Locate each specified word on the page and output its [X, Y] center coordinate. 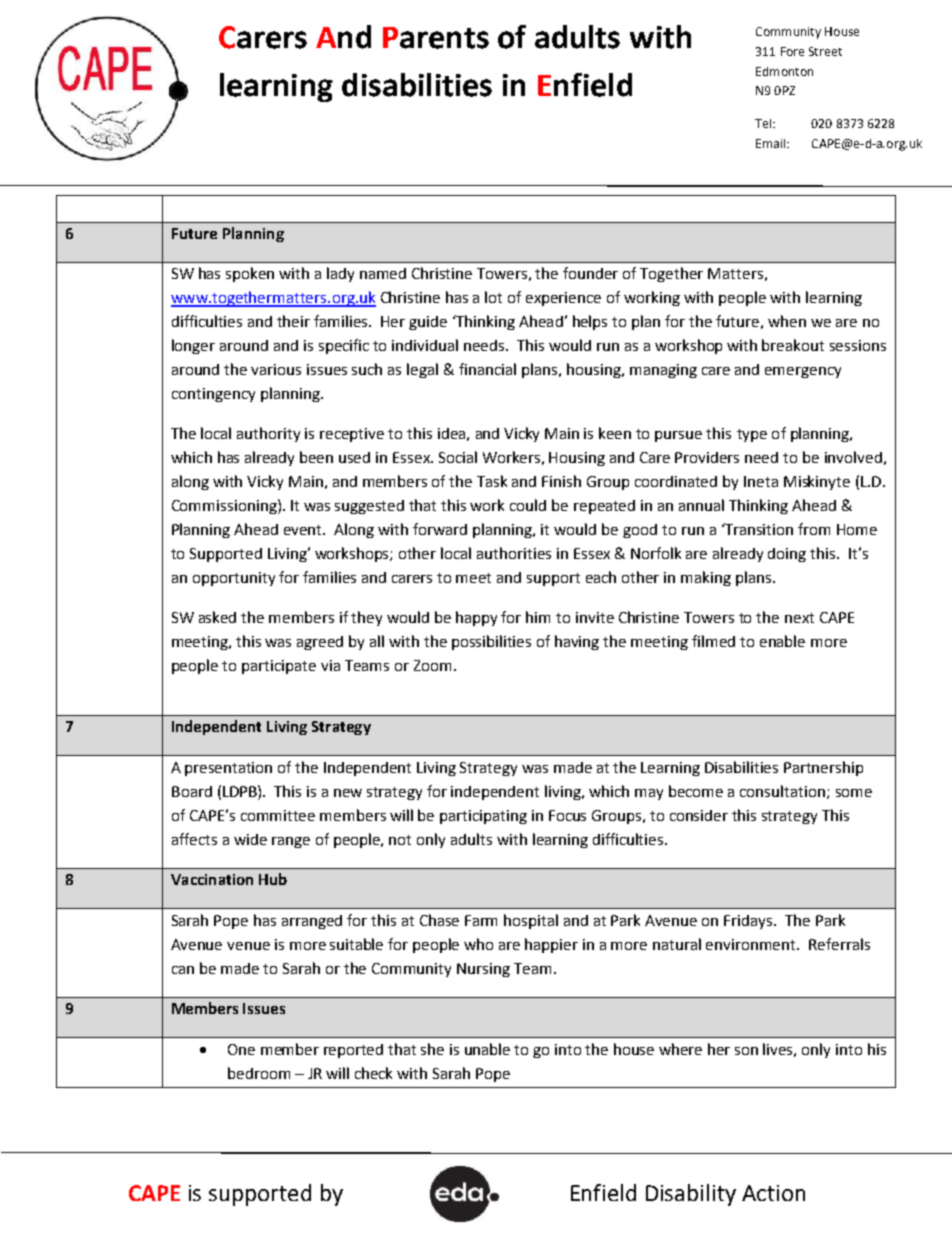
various [276, 369]
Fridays [749, 922]
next [799, 618]
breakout [793, 345]
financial [487, 369]
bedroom [259, 1073]
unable [487, 1049]
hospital [531, 921]
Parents [436, 38]
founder [590, 273]
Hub [273, 879]
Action [773, 1193]
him [538, 617]
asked [217, 617]
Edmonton [784, 71]
